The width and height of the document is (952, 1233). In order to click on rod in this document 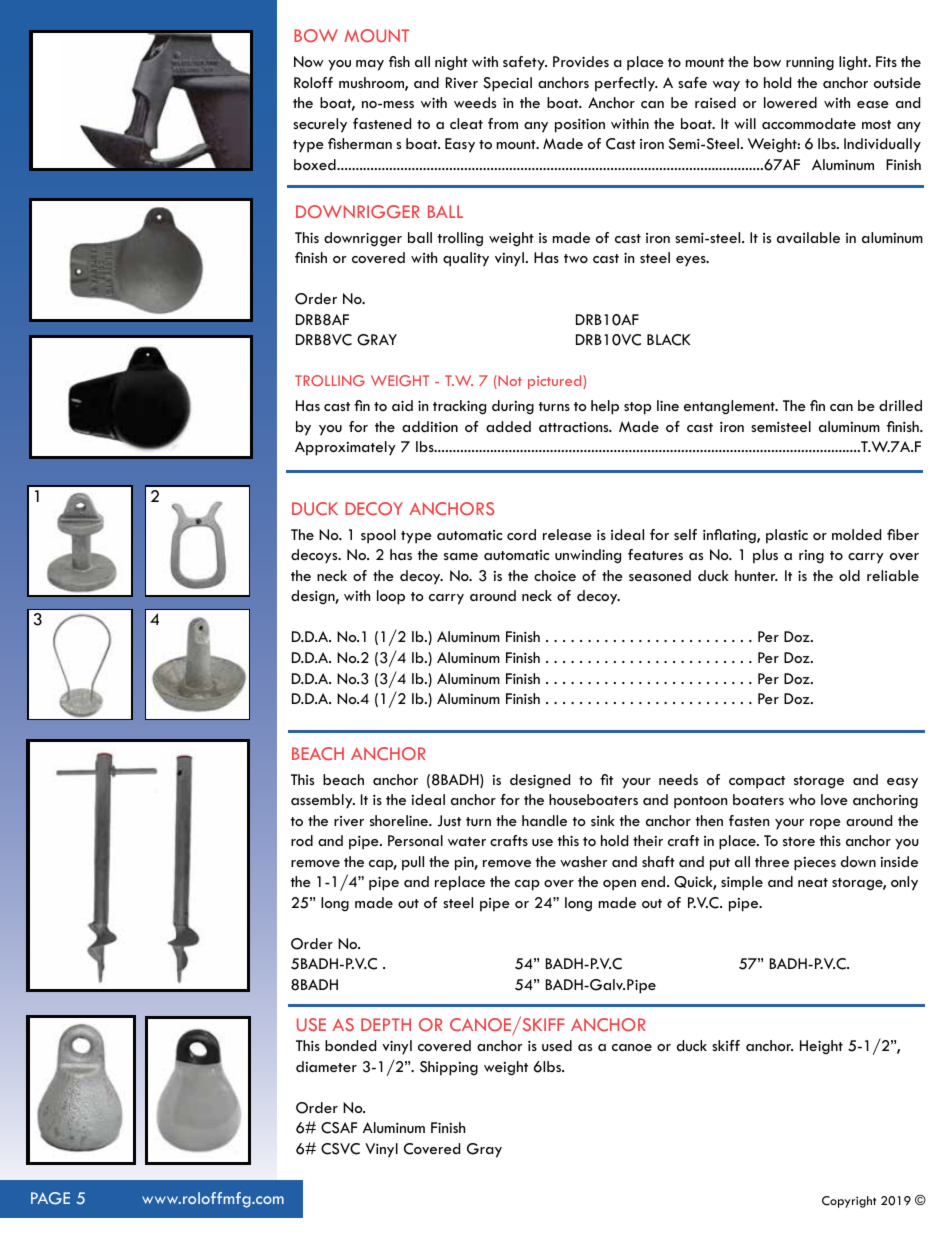, I will do `click(302, 840)`.
